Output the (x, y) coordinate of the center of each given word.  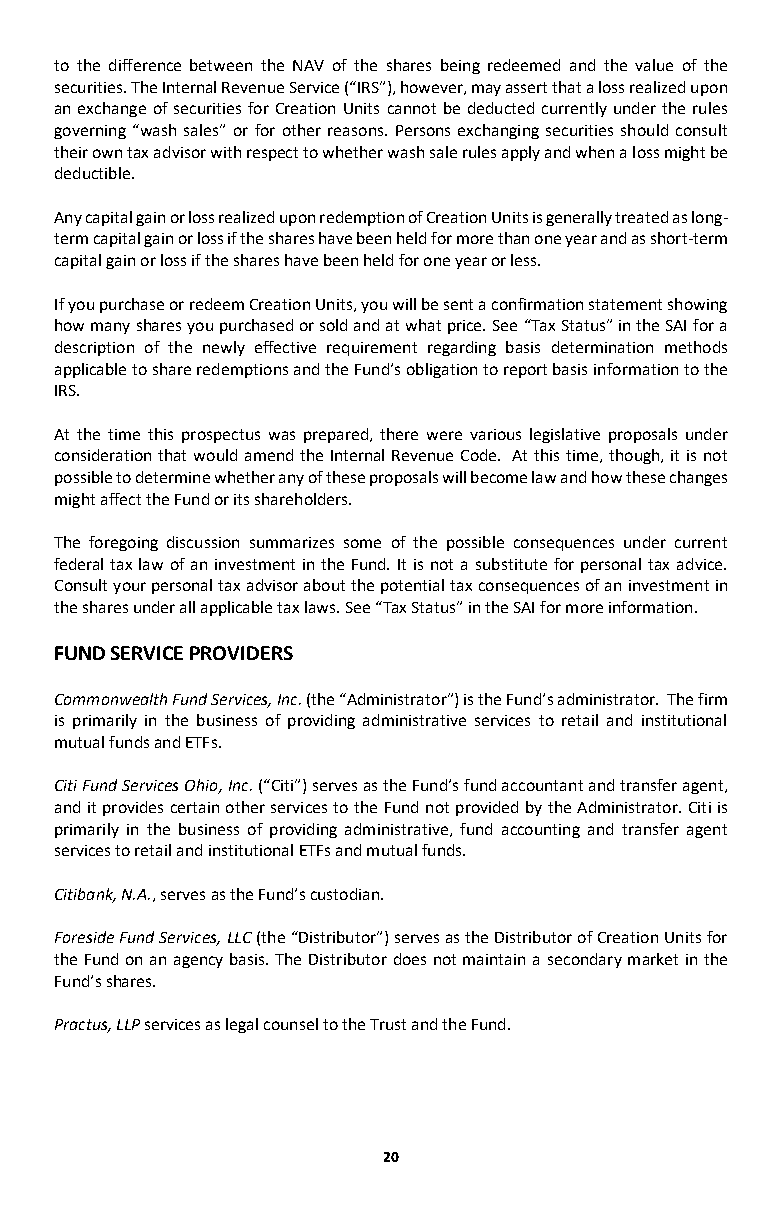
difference (145, 65)
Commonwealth (111, 699)
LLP (128, 1024)
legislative (565, 435)
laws (321, 607)
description (94, 348)
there (399, 434)
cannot (412, 108)
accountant (542, 785)
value (654, 65)
